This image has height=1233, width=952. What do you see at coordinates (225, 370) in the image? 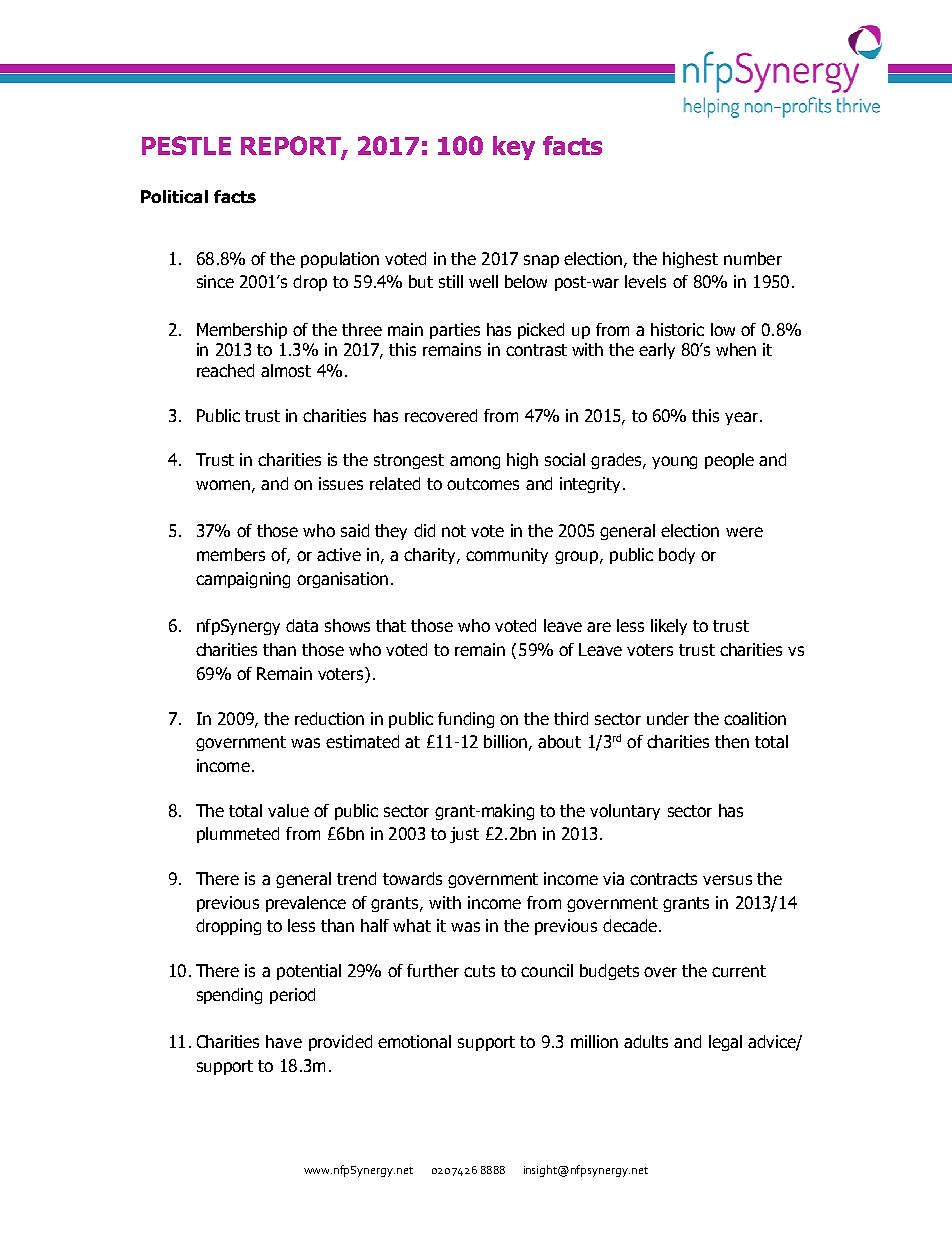
I see `reached` at bounding box center [225, 370].
